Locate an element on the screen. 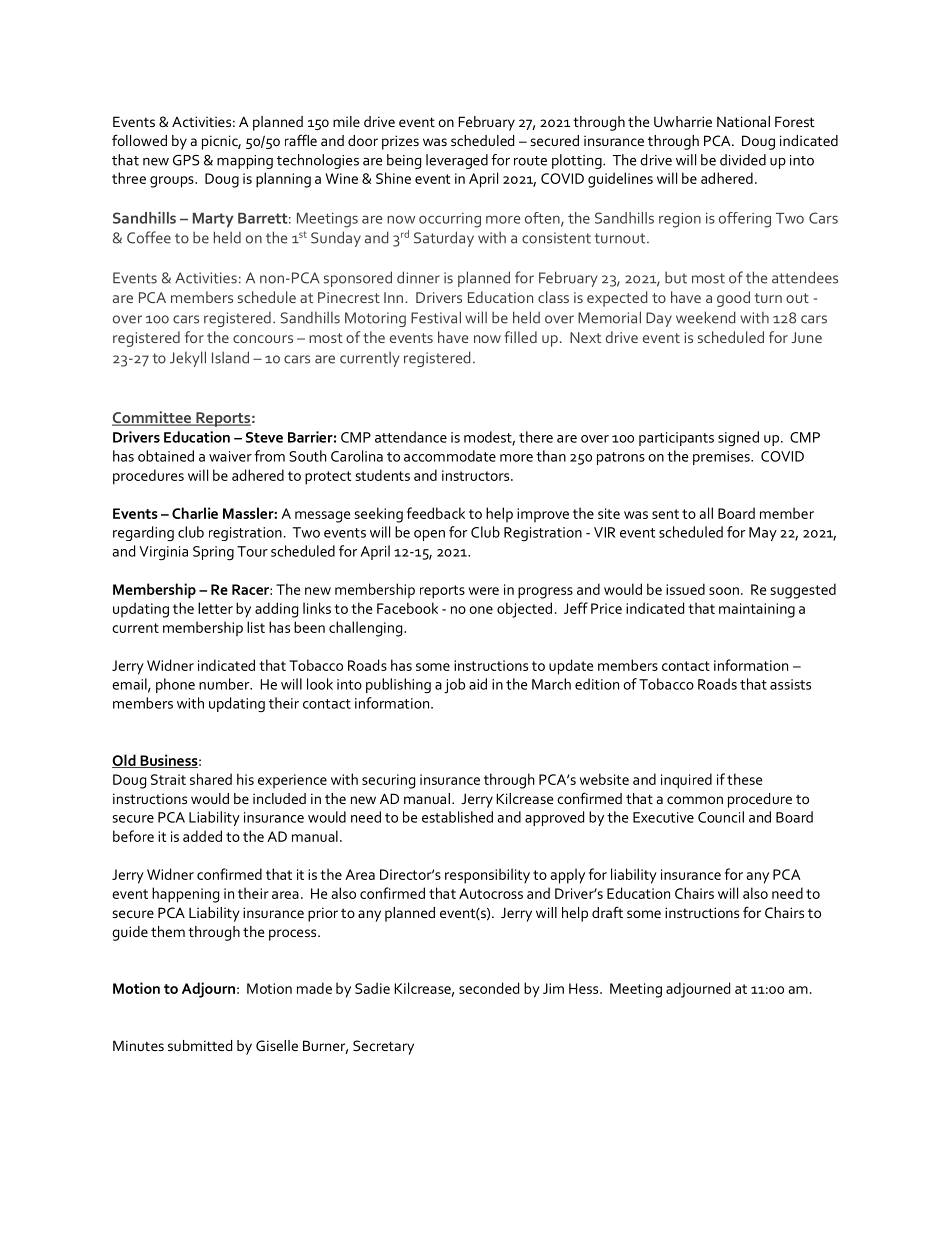  Jekyll is located at coordinates (188, 359).
